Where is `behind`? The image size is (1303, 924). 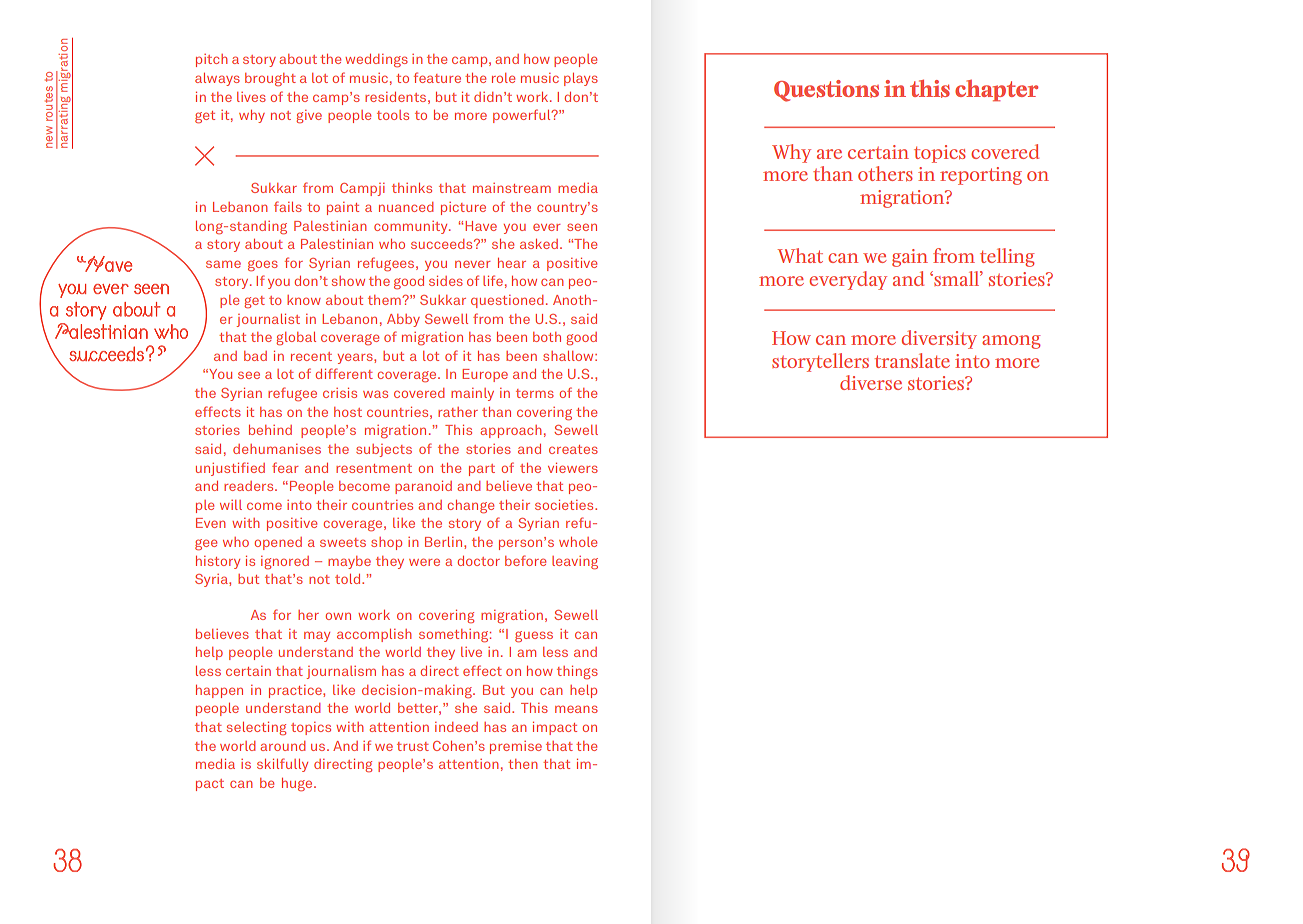
behind is located at coordinates (270, 430).
